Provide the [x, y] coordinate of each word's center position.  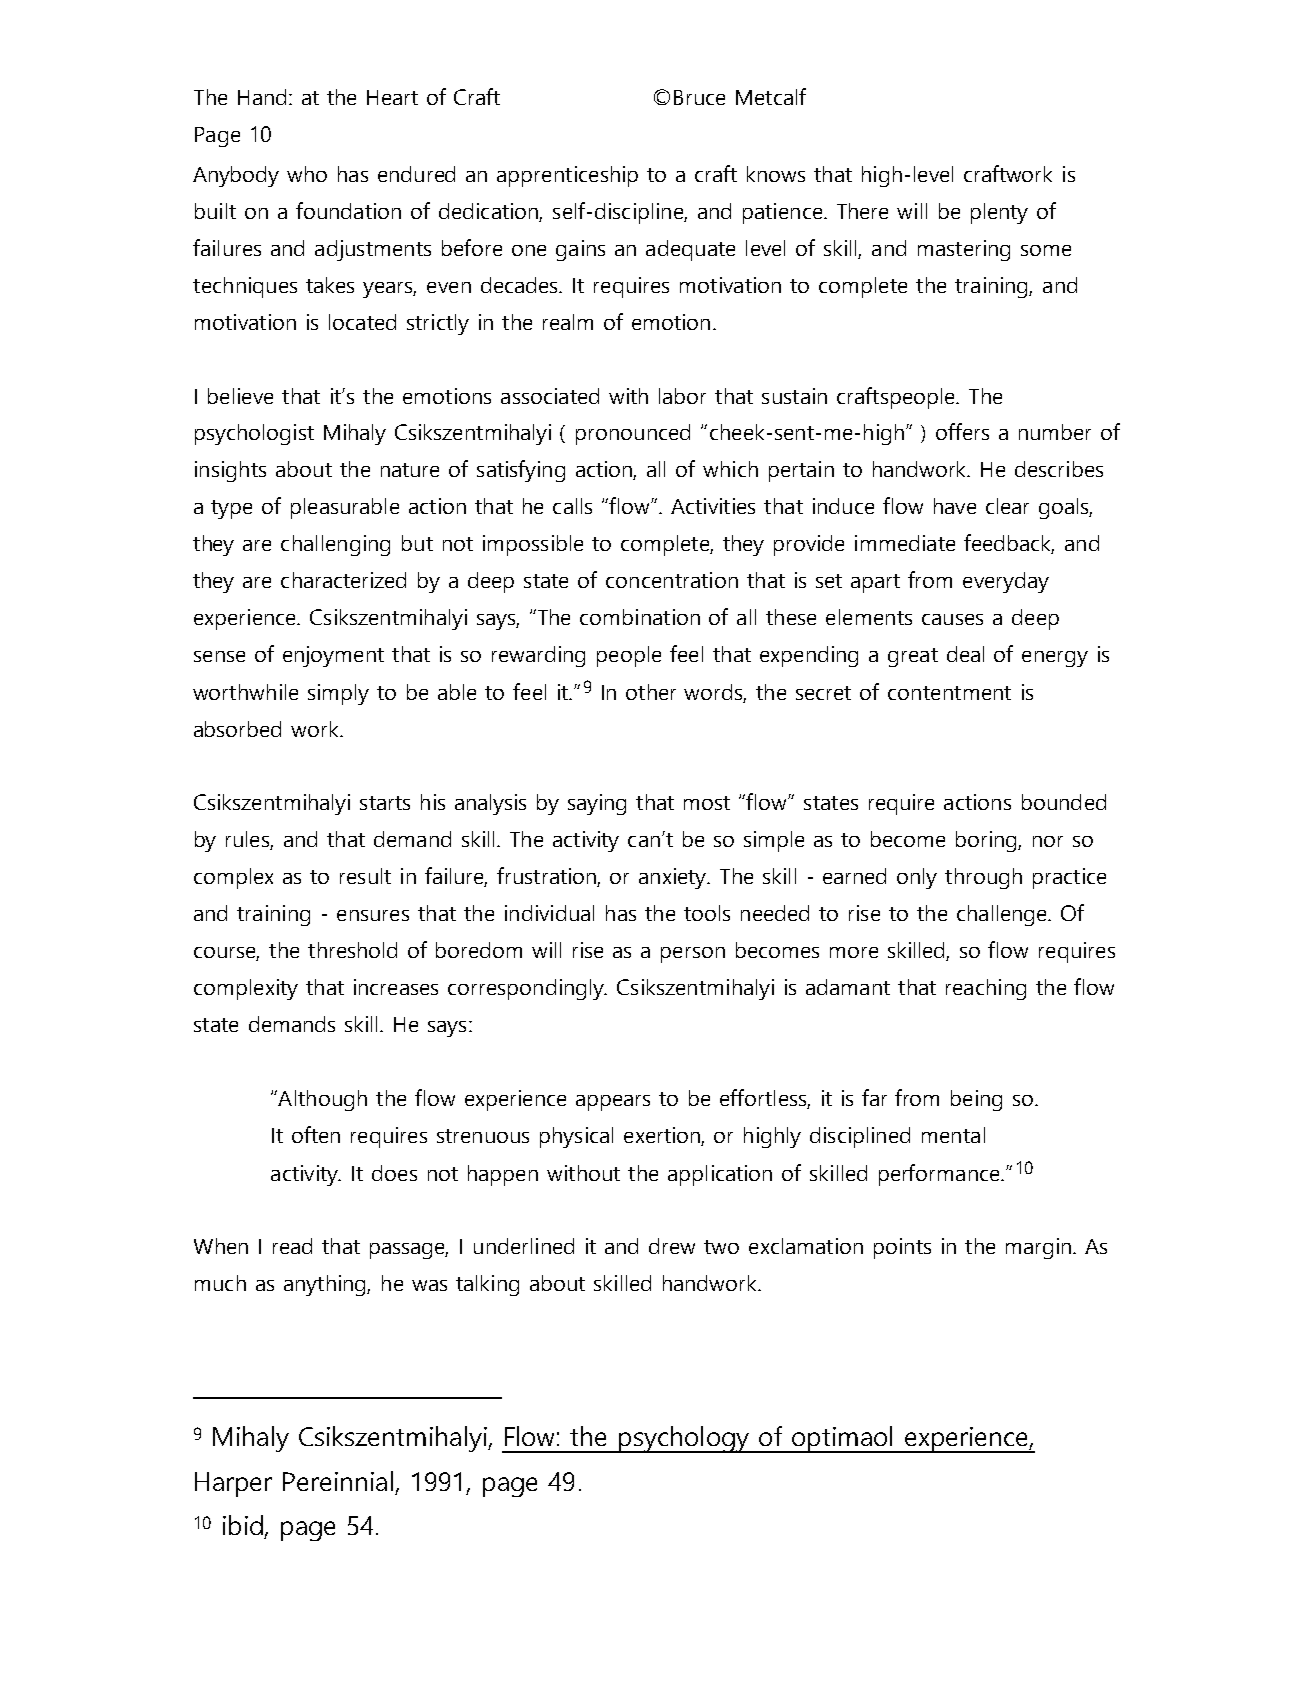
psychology [684, 1439]
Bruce [699, 97]
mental [953, 1135]
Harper [233, 1484]
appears [613, 1103]
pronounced [633, 434]
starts [385, 803]
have [955, 506]
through [983, 878]
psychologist [254, 434]
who [307, 174]
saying [597, 804]
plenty [999, 213]
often [316, 1134]
